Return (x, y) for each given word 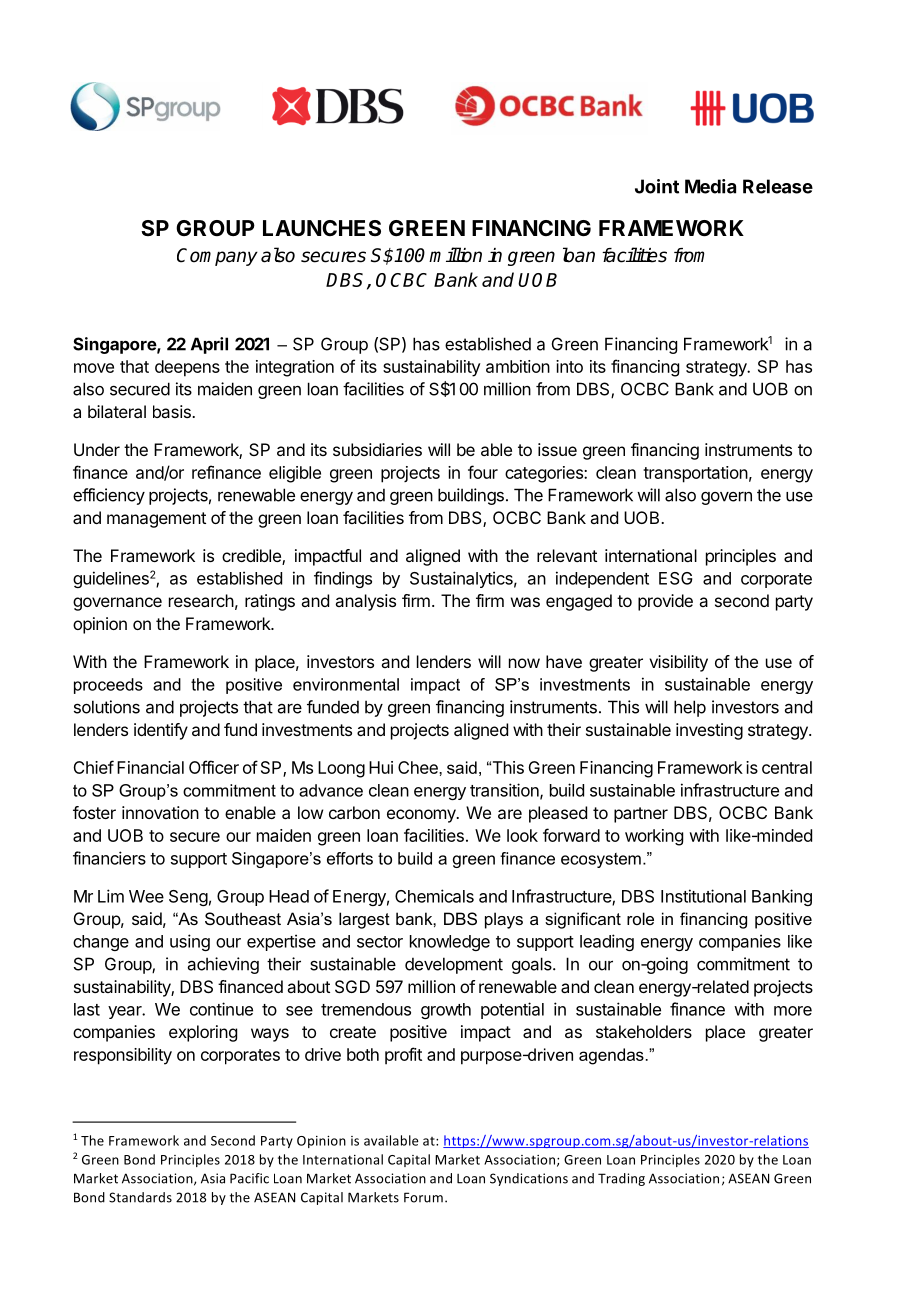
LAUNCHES (322, 228)
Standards (140, 1197)
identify (161, 731)
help (690, 708)
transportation (695, 474)
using (190, 942)
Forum (425, 1197)
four (483, 472)
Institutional (703, 896)
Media (710, 186)
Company (217, 257)
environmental (346, 684)
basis (173, 411)
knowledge (450, 943)
